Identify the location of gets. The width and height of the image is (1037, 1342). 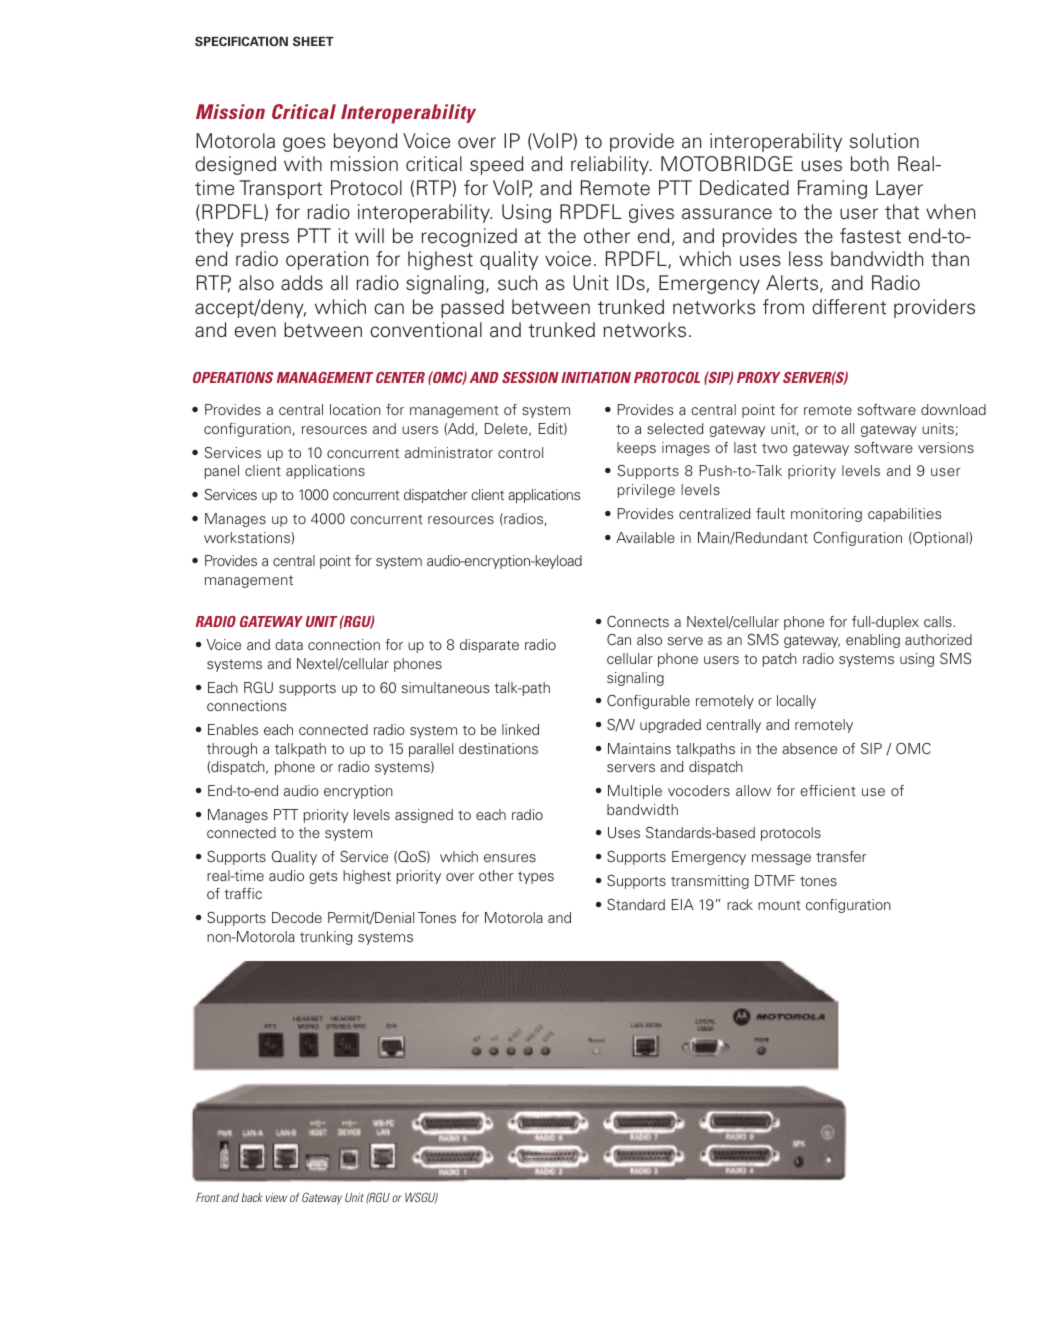
(323, 877).
